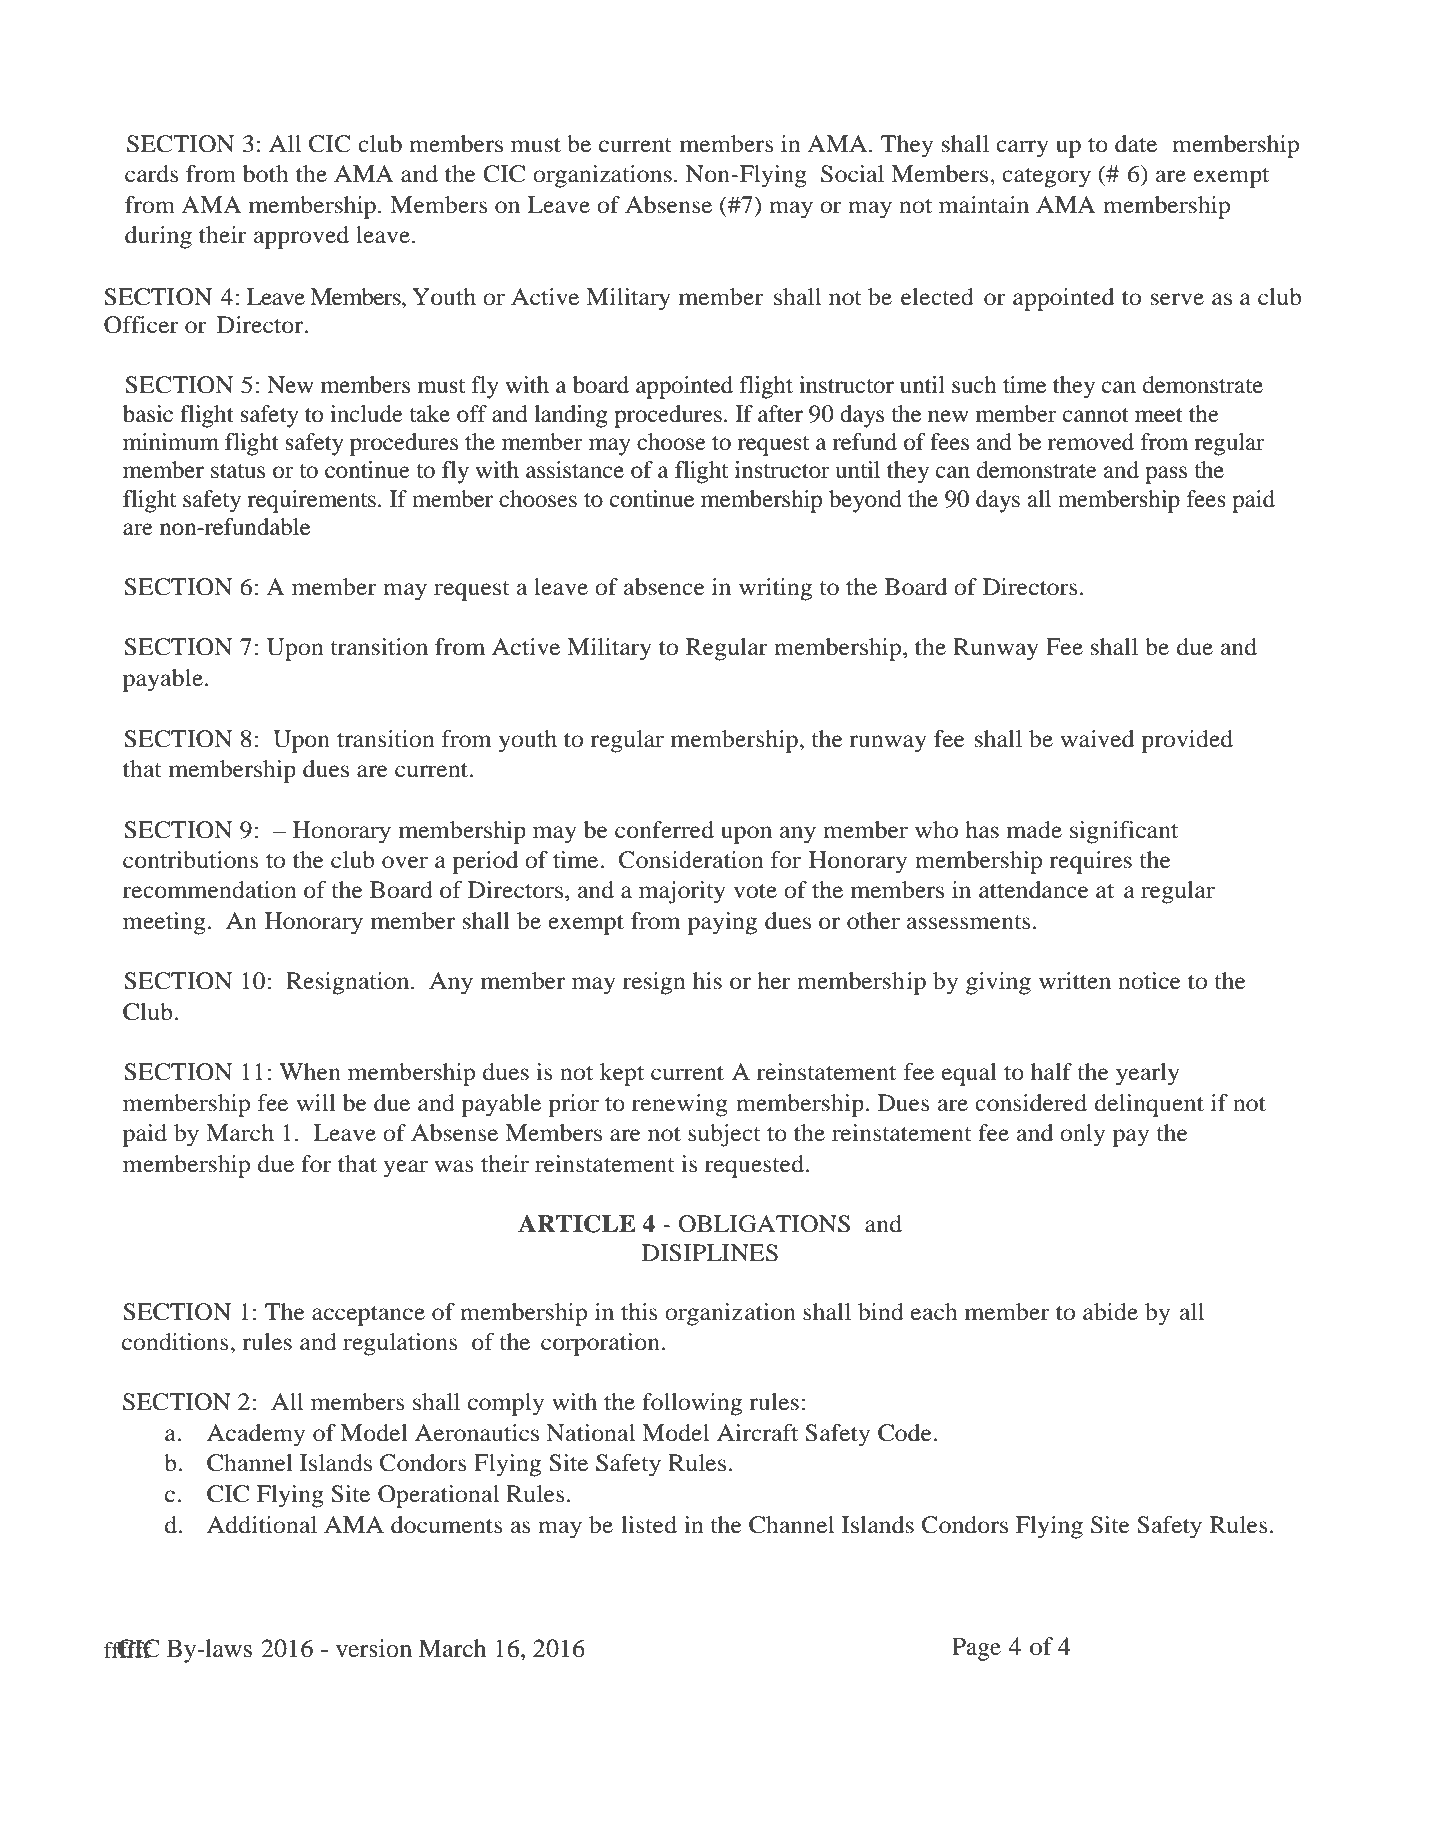 This screenshot has width=1444, height=1840. I want to click on majority, so click(682, 892).
